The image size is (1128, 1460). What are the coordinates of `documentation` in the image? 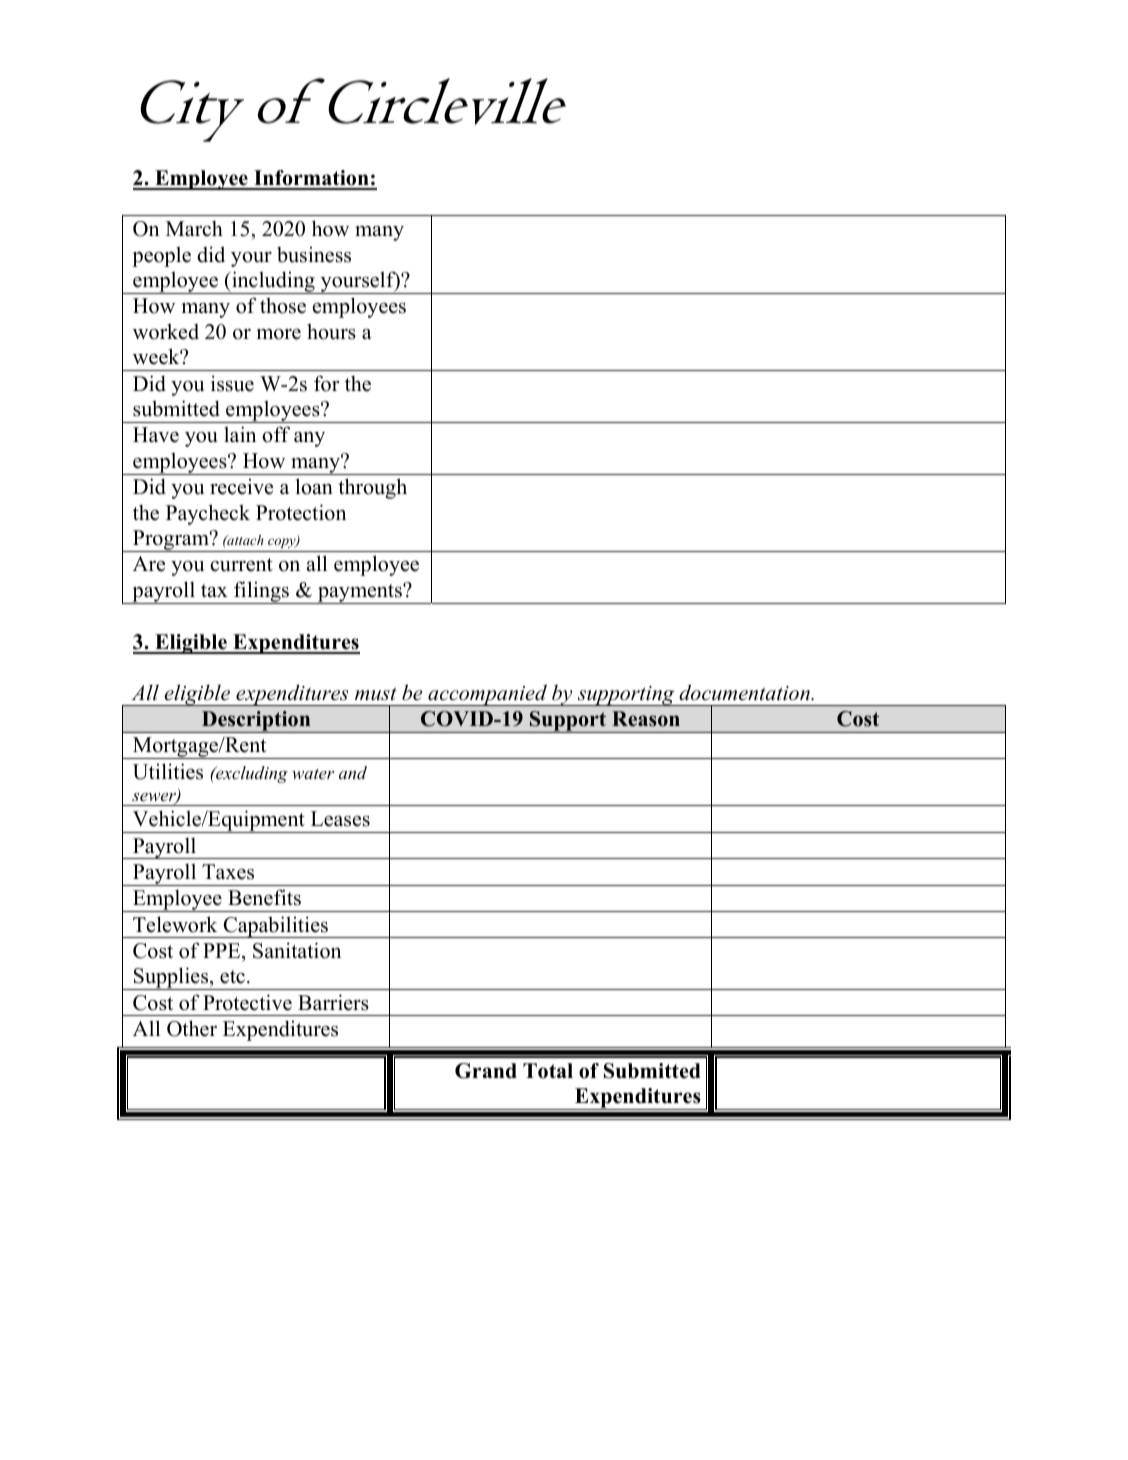 It's located at (745, 692).
